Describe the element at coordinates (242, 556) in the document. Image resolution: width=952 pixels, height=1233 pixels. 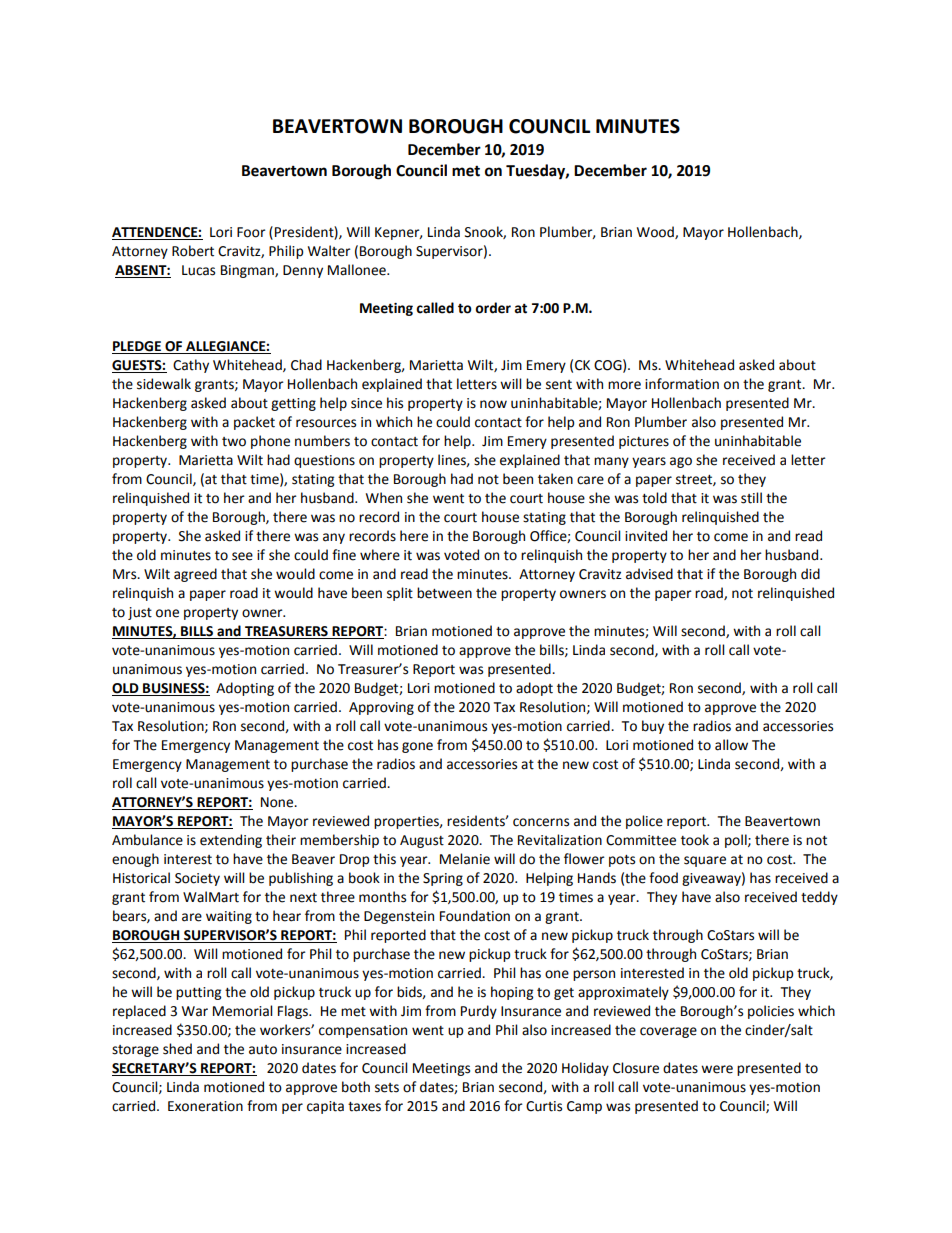
I see `see` at that location.
